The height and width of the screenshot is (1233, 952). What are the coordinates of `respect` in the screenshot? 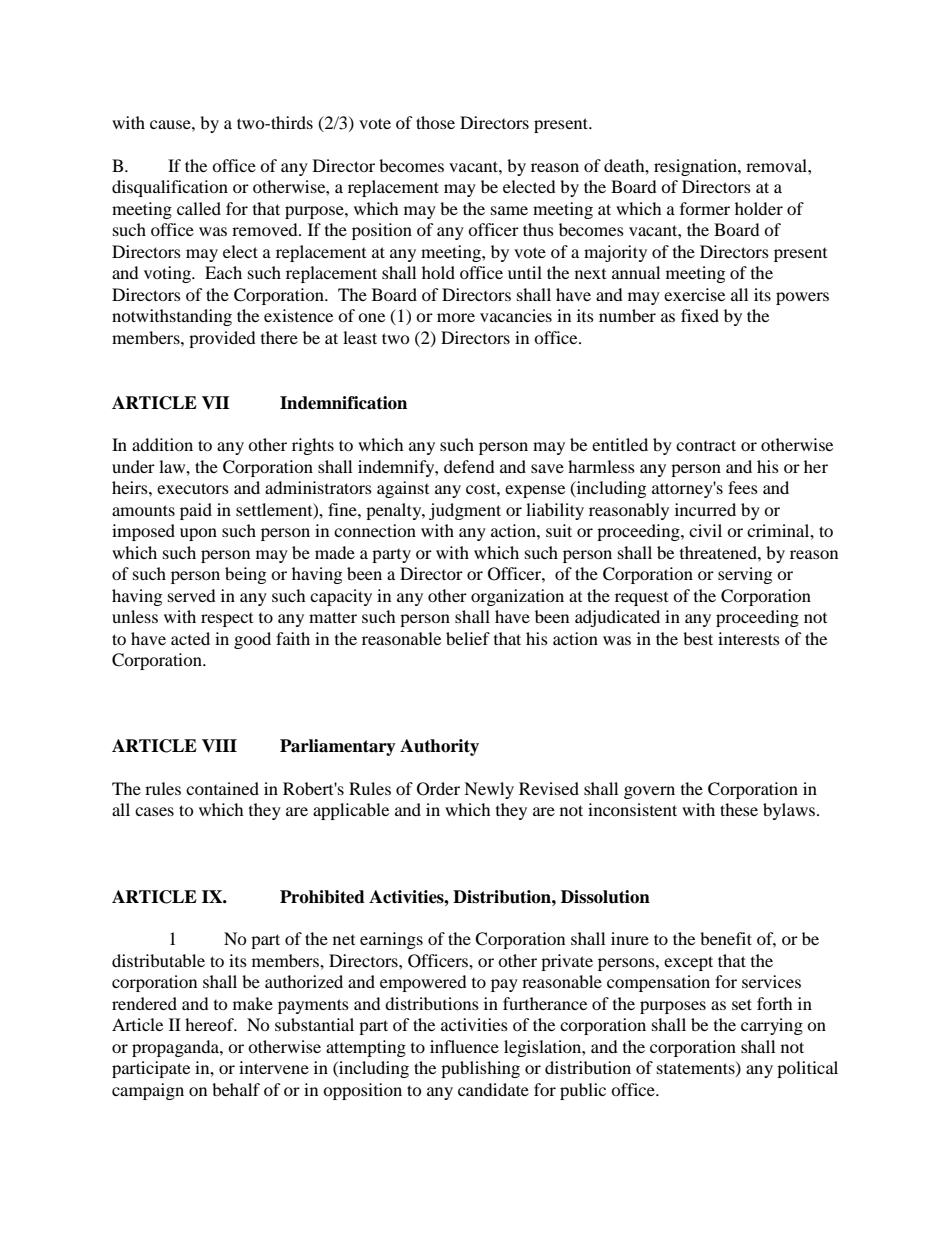 It's located at (227, 620).
